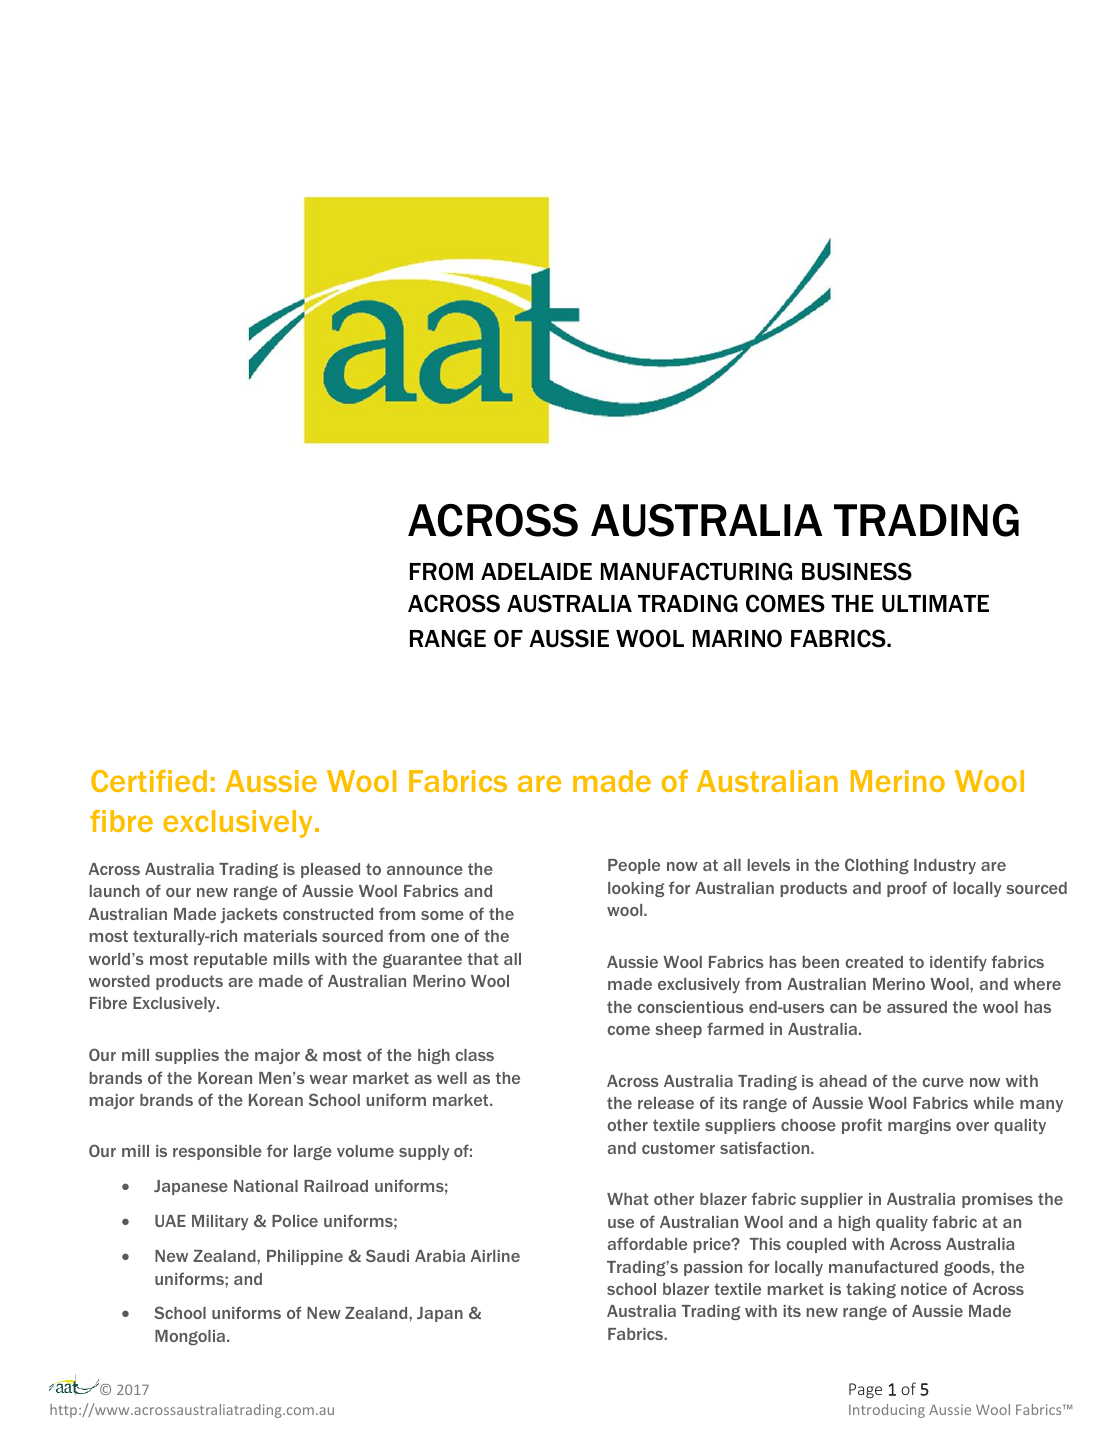 This document has height=1448, width=1119. I want to click on reputable, so click(230, 960).
